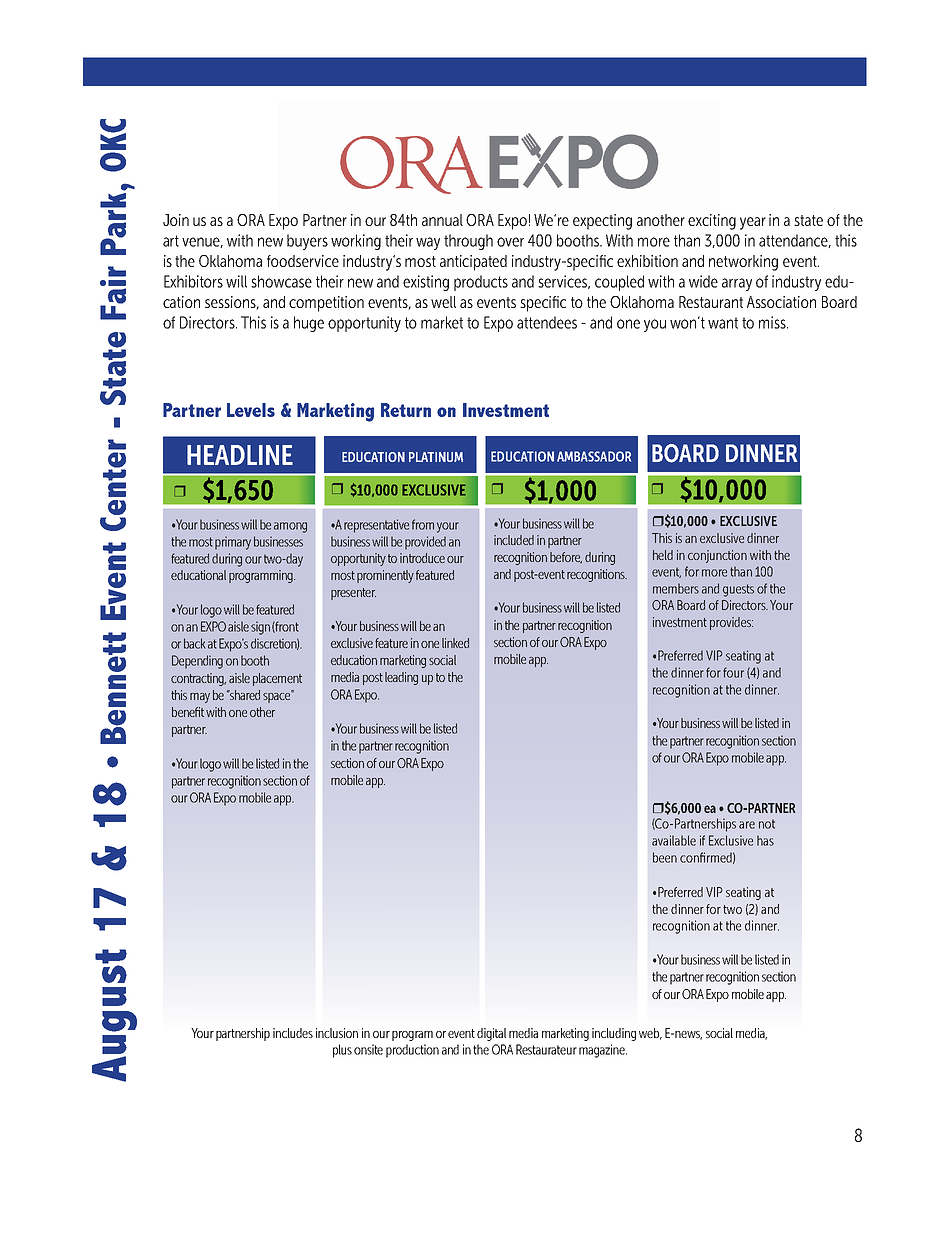 The image size is (952, 1233). Describe the element at coordinates (240, 455) in the screenshot. I see `HEADLINE` at that location.
